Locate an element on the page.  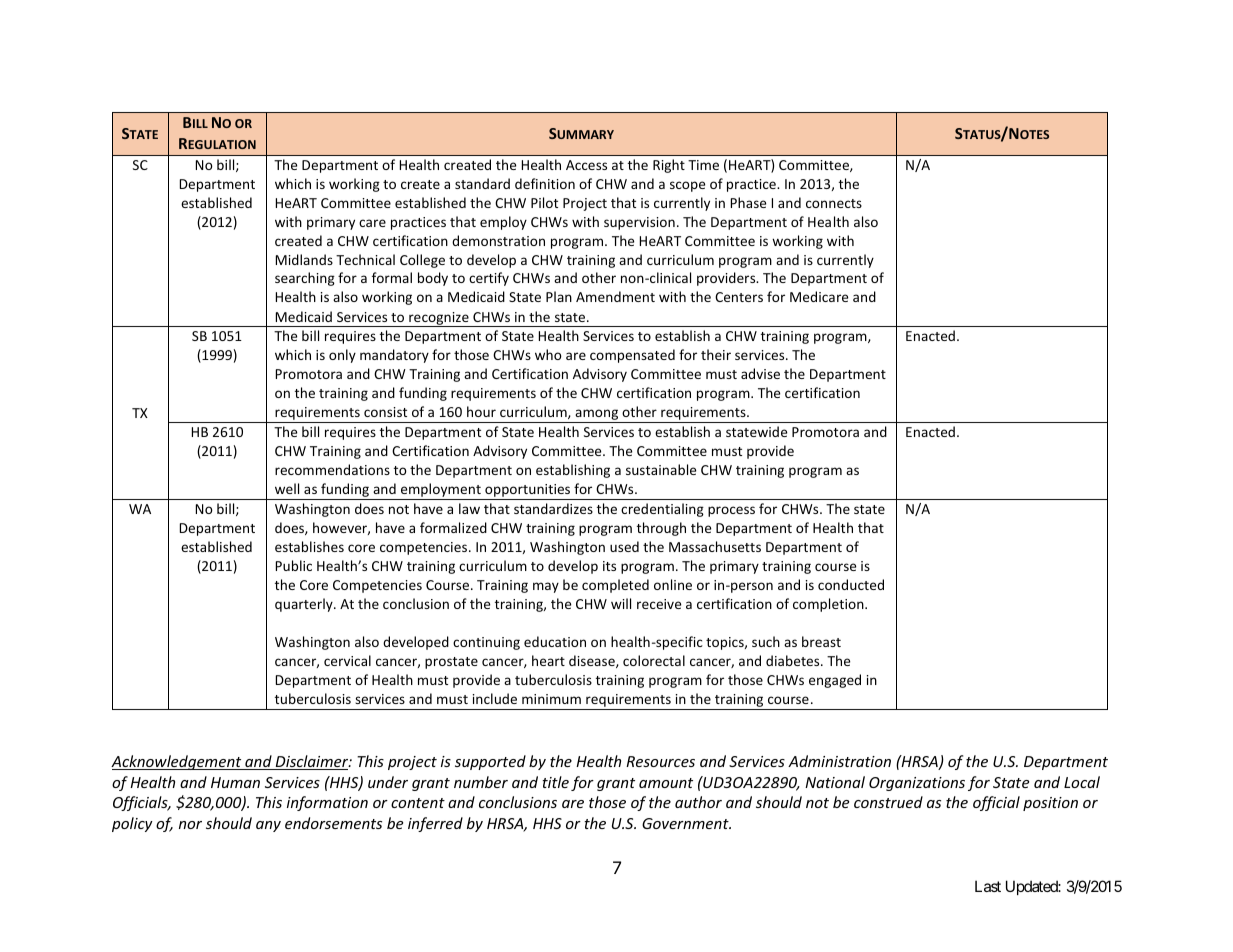
Government is located at coordinates (686, 823).
